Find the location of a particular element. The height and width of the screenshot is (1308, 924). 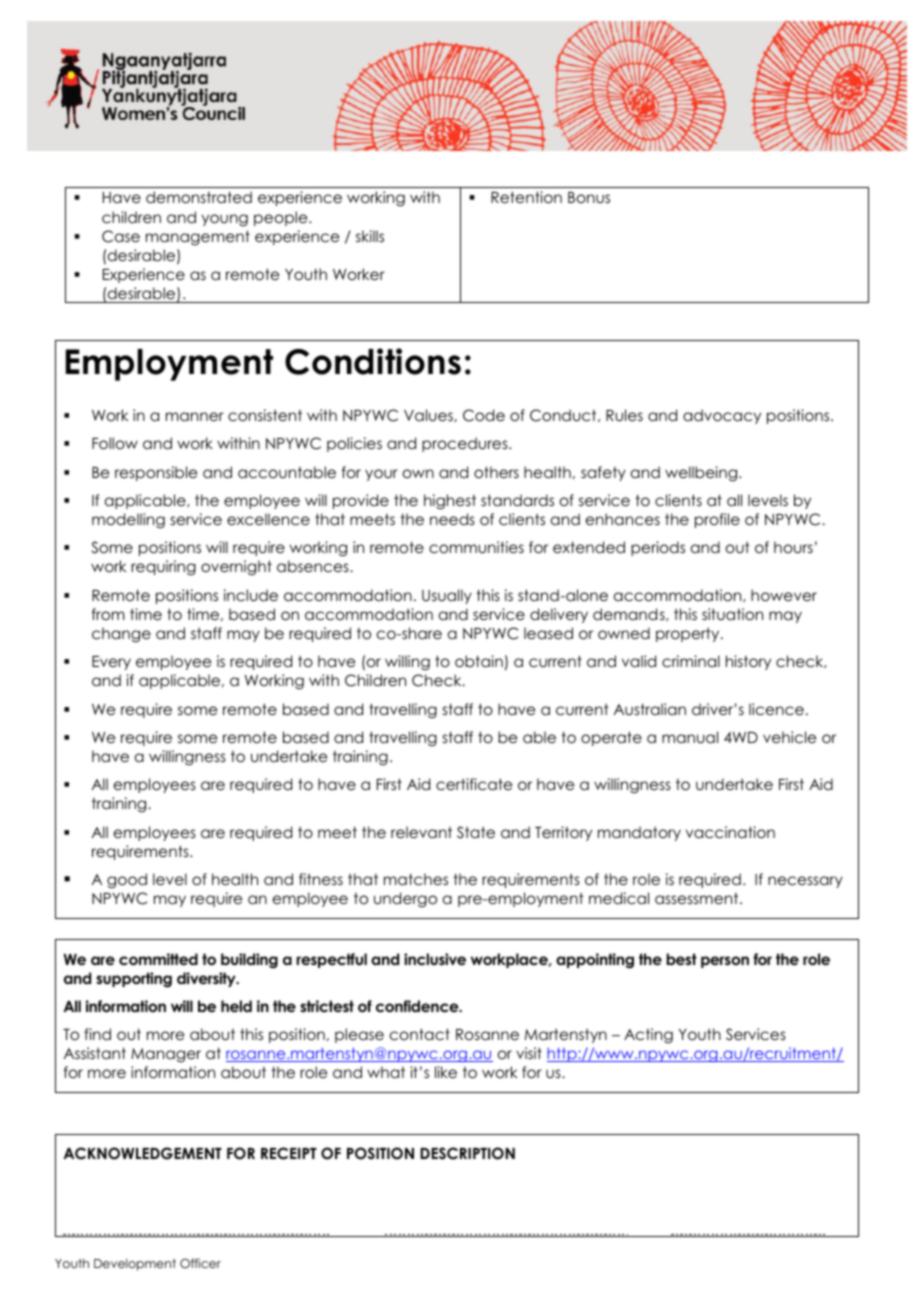

Every is located at coordinates (111, 663).
